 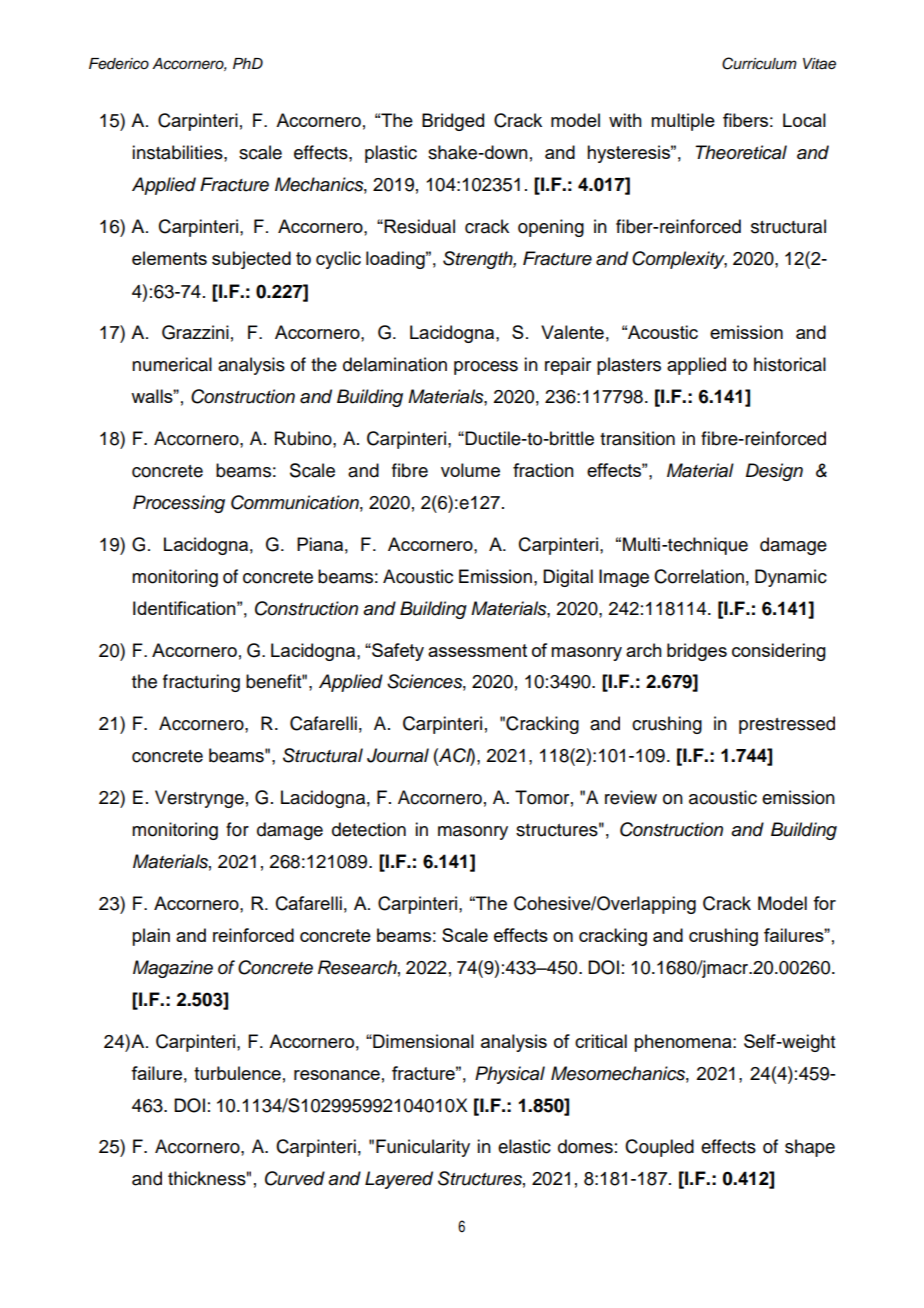 I want to click on plain, so click(x=151, y=937).
